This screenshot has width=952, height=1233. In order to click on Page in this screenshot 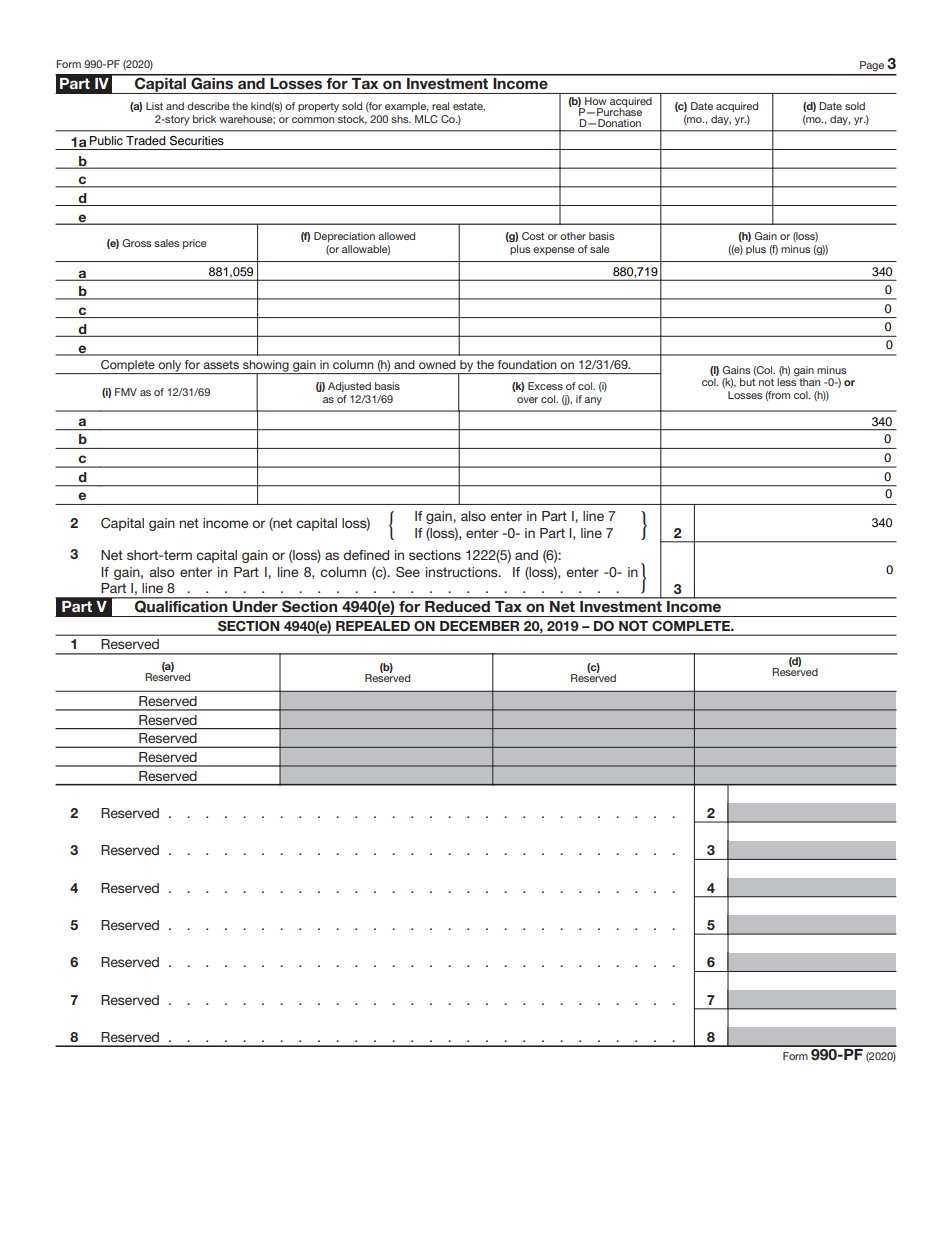, I will do `click(872, 66)`.
